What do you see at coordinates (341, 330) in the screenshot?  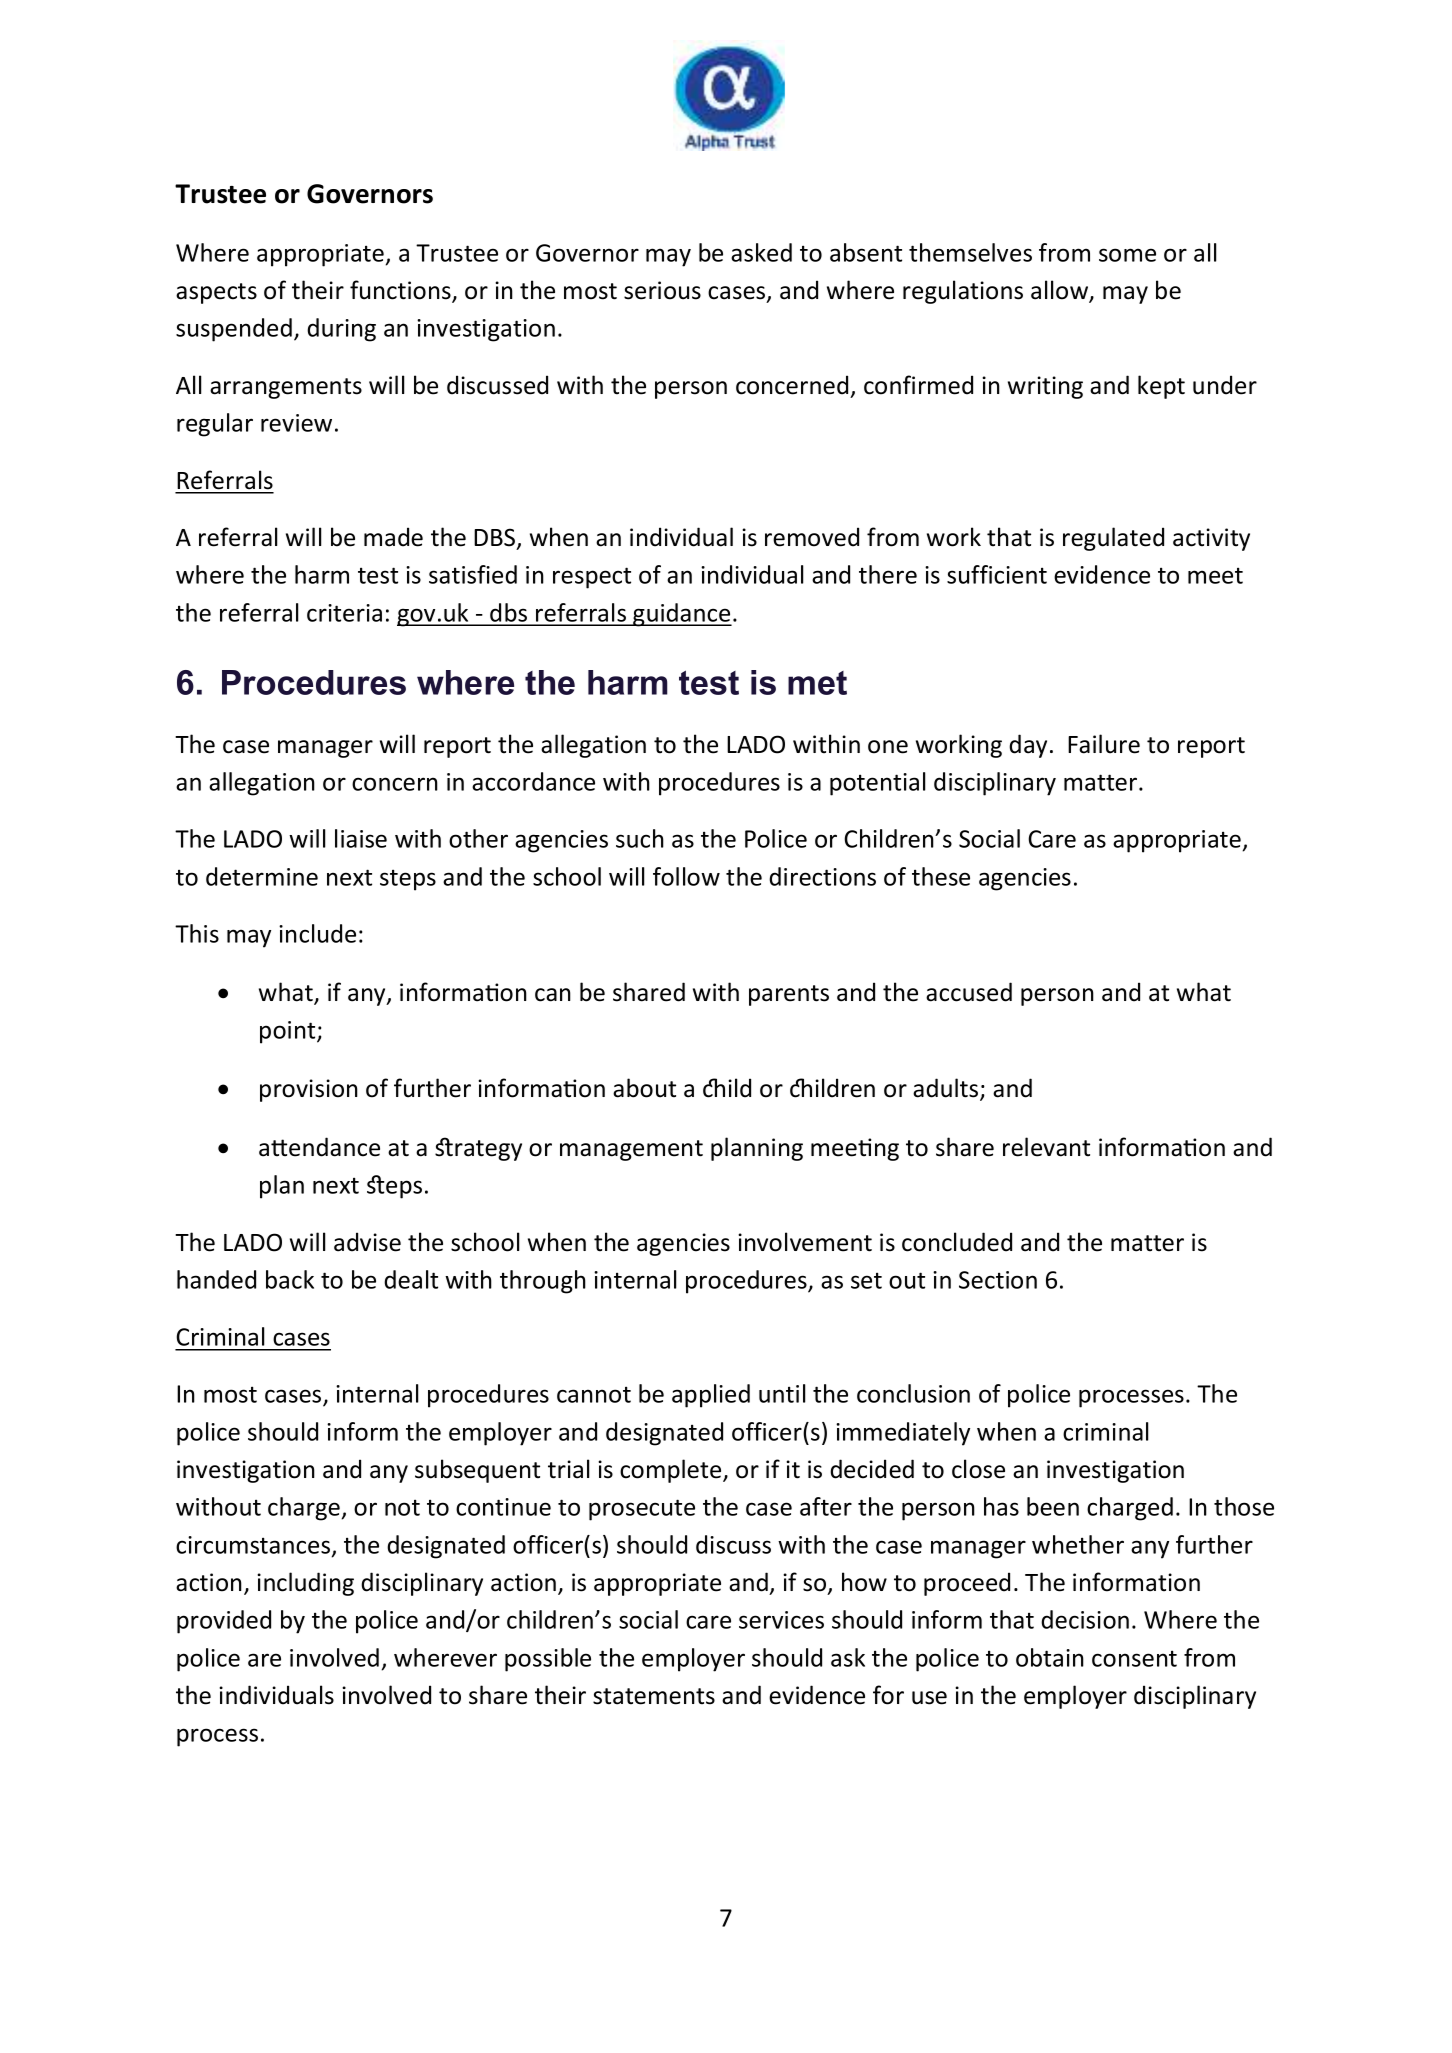 I see `during` at bounding box center [341, 330].
